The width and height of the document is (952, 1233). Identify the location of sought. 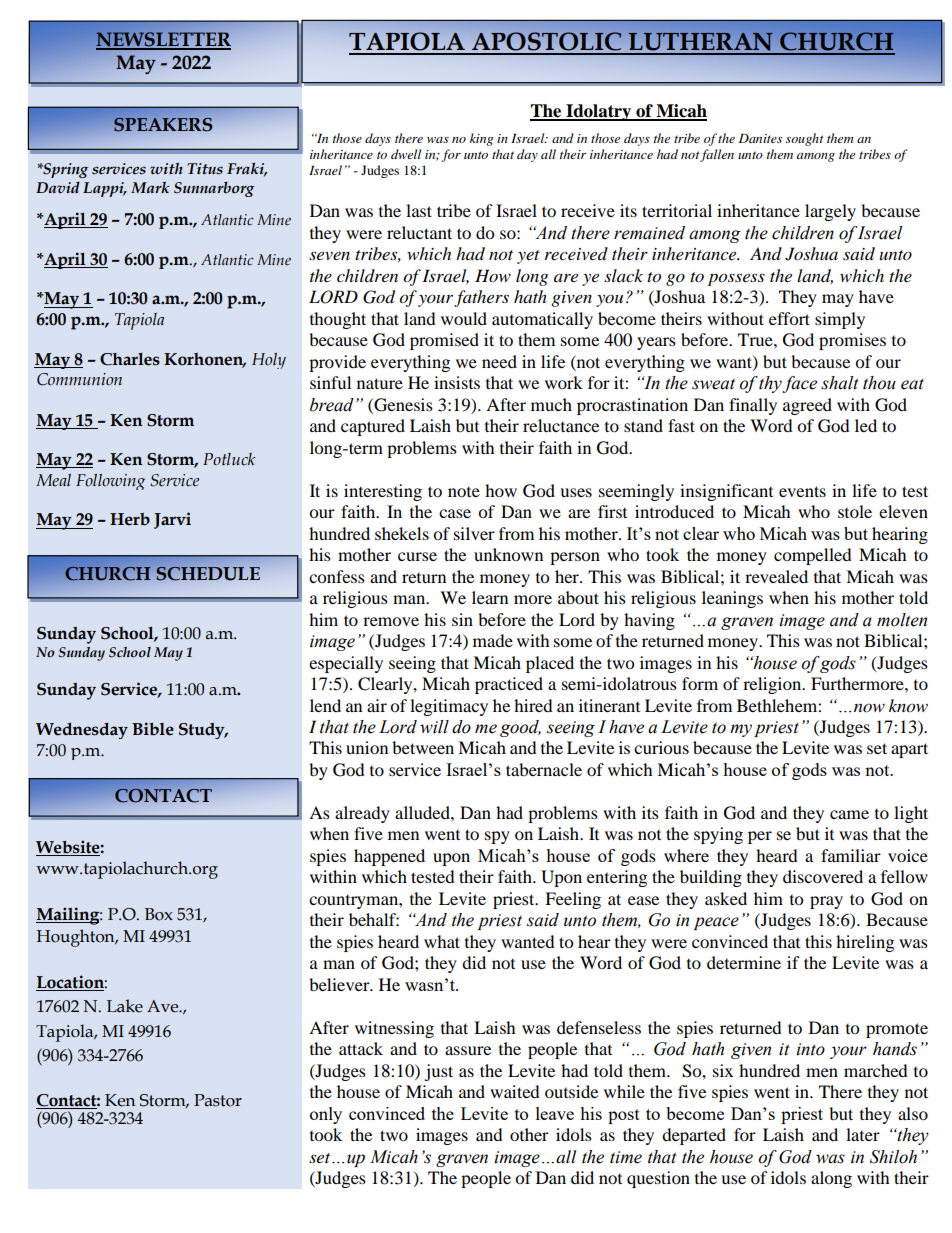
(805, 139).
